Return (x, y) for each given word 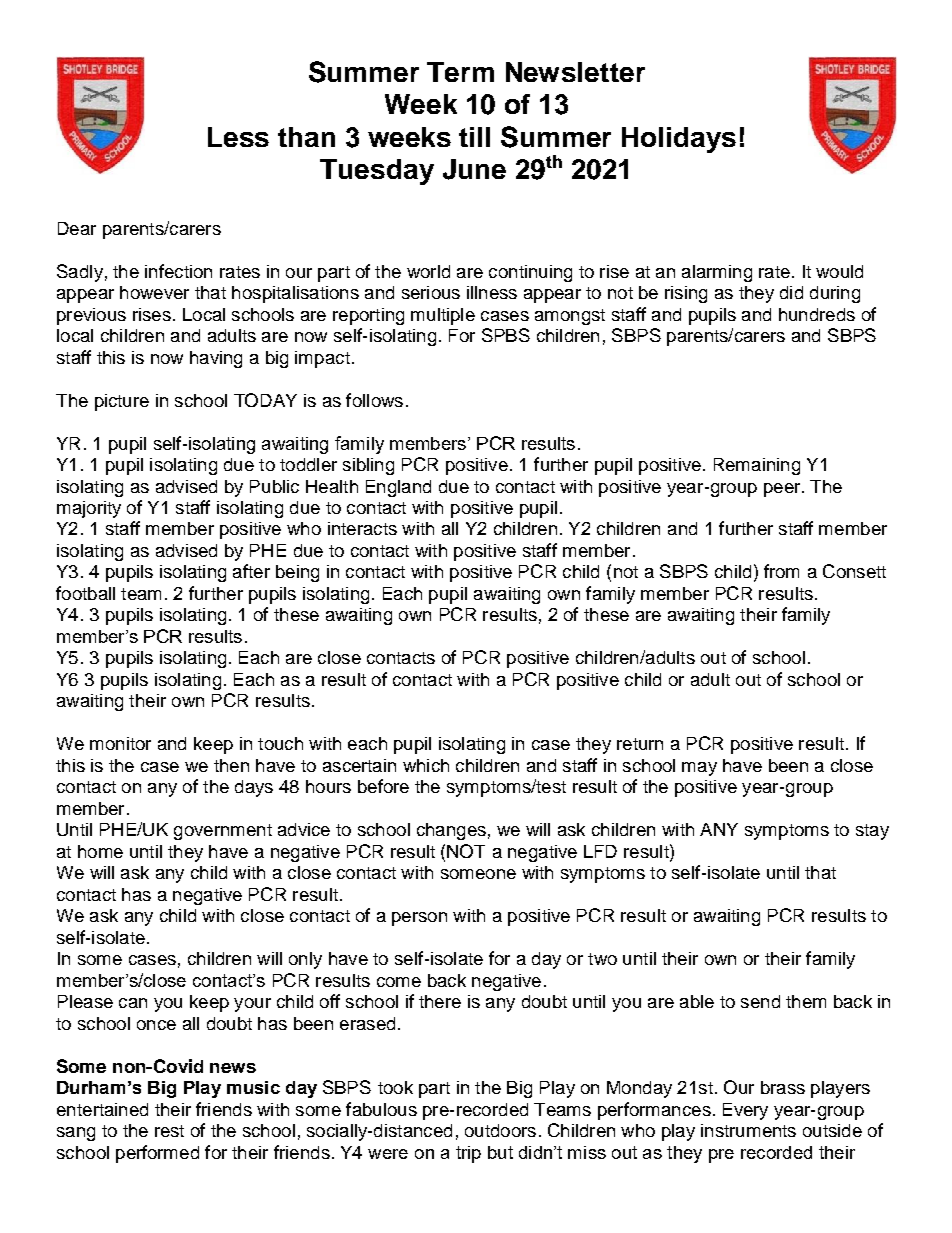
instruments (748, 1130)
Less (238, 137)
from (781, 571)
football (85, 593)
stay (872, 832)
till (474, 137)
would (839, 271)
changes (451, 831)
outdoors (500, 1130)
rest (169, 1131)
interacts (362, 528)
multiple (443, 316)
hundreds (817, 314)
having (216, 359)
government (223, 832)
